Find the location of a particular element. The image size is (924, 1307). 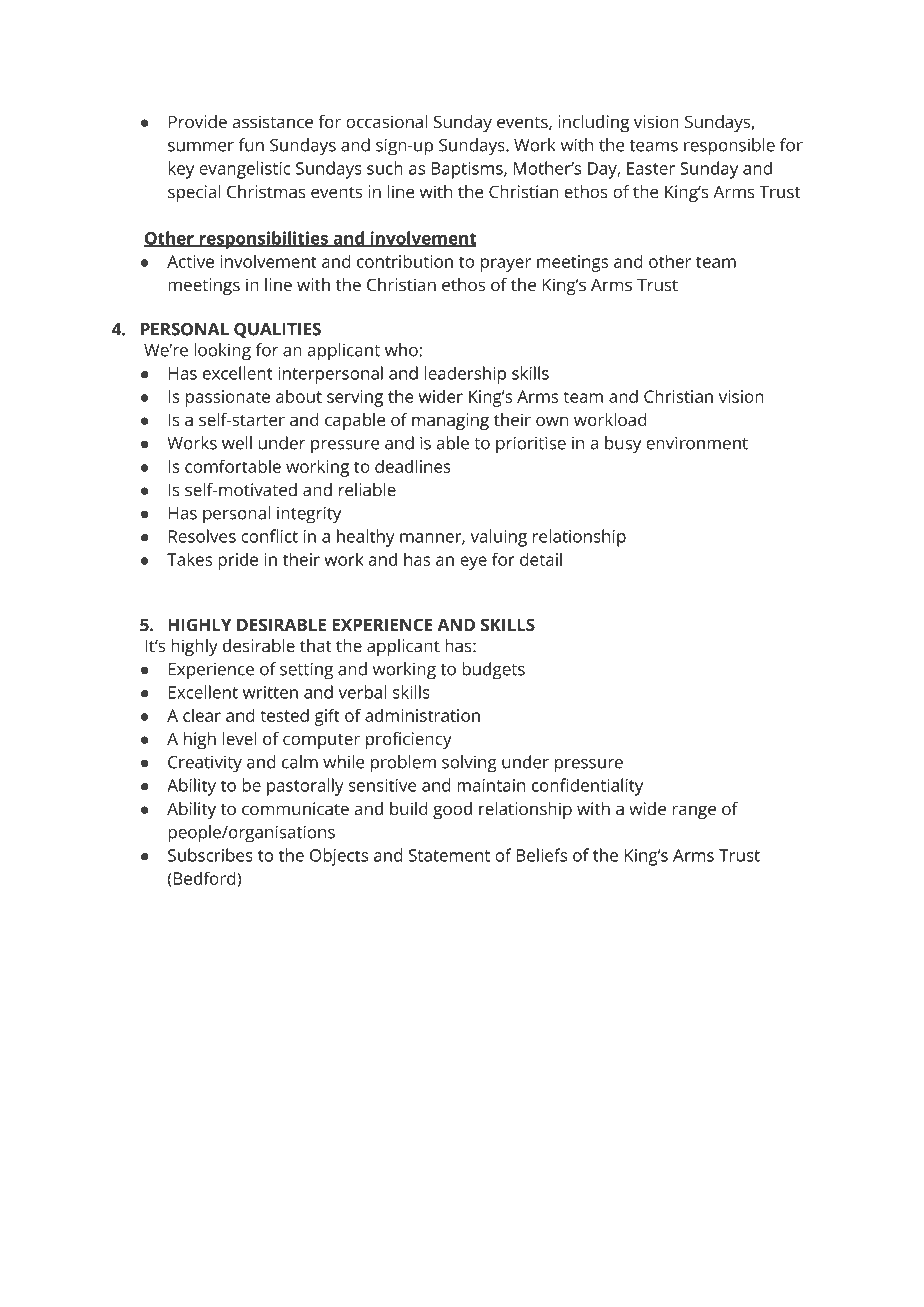

Easter is located at coordinates (651, 168).
